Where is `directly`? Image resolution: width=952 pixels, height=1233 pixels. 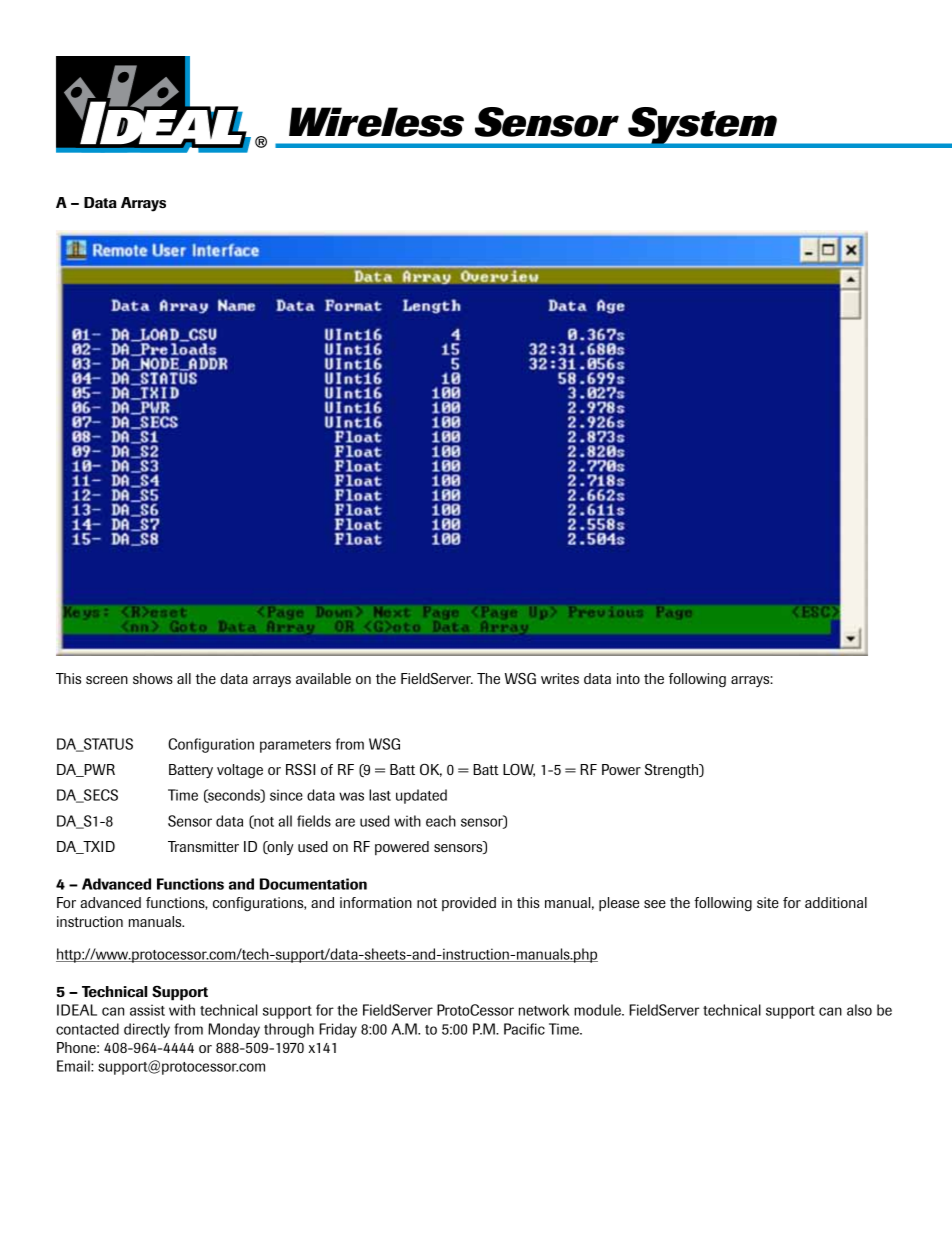
directly is located at coordinates (147, 1030).
